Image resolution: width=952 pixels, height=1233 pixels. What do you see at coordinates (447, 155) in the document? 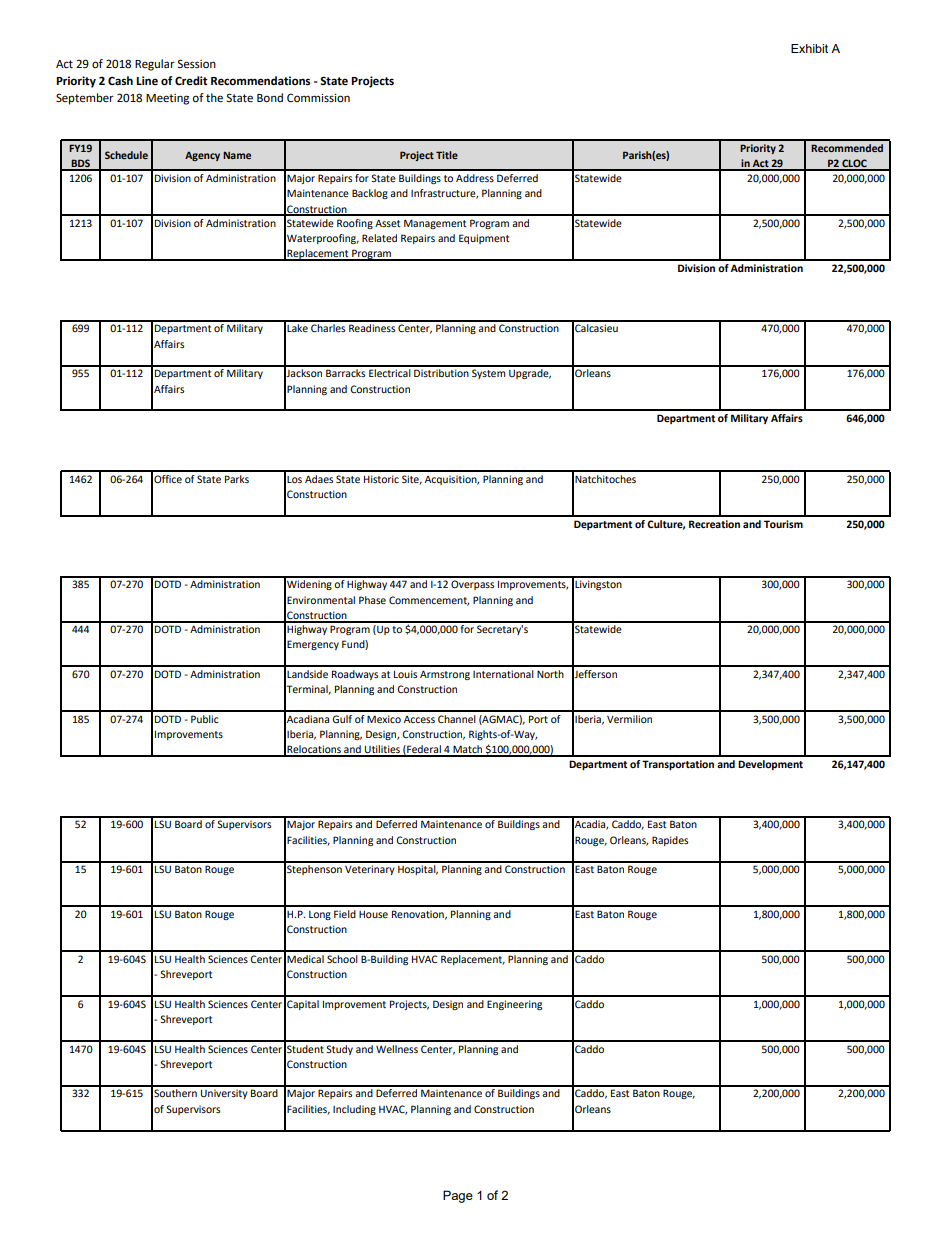
I see `Title` at bounding box center [447, 155].
